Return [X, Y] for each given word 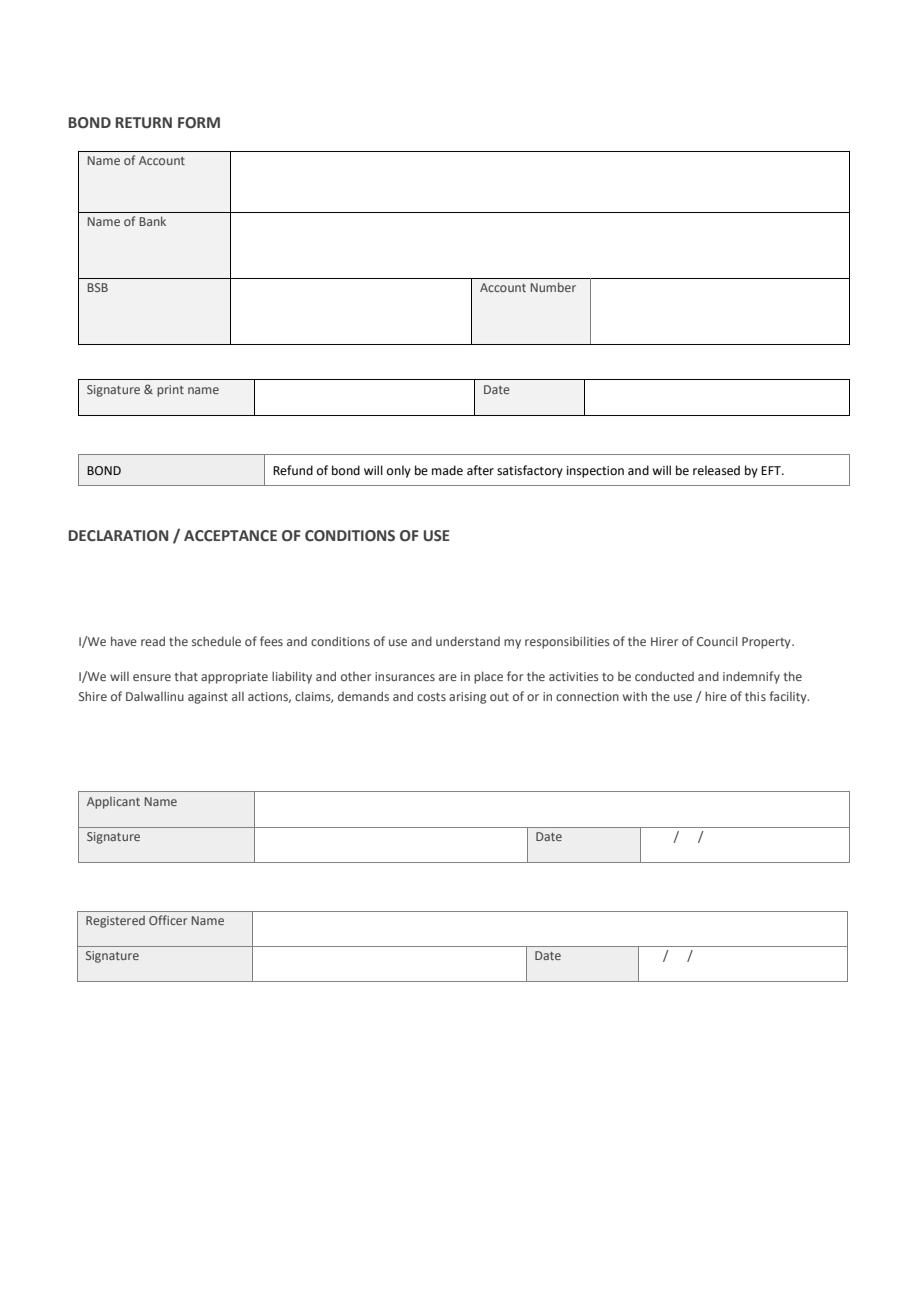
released [716, 470]
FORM [199, 123]
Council [717, 641]
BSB [98, 287]
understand [468, 641]
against [208, 698]
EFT [772, 470]
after [480, 470]
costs [431, 697]
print [170, 391]
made [447, 470]
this [755, 696]
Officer [168, 920]
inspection [595, 472]
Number [553, 287]
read [153, 641]
